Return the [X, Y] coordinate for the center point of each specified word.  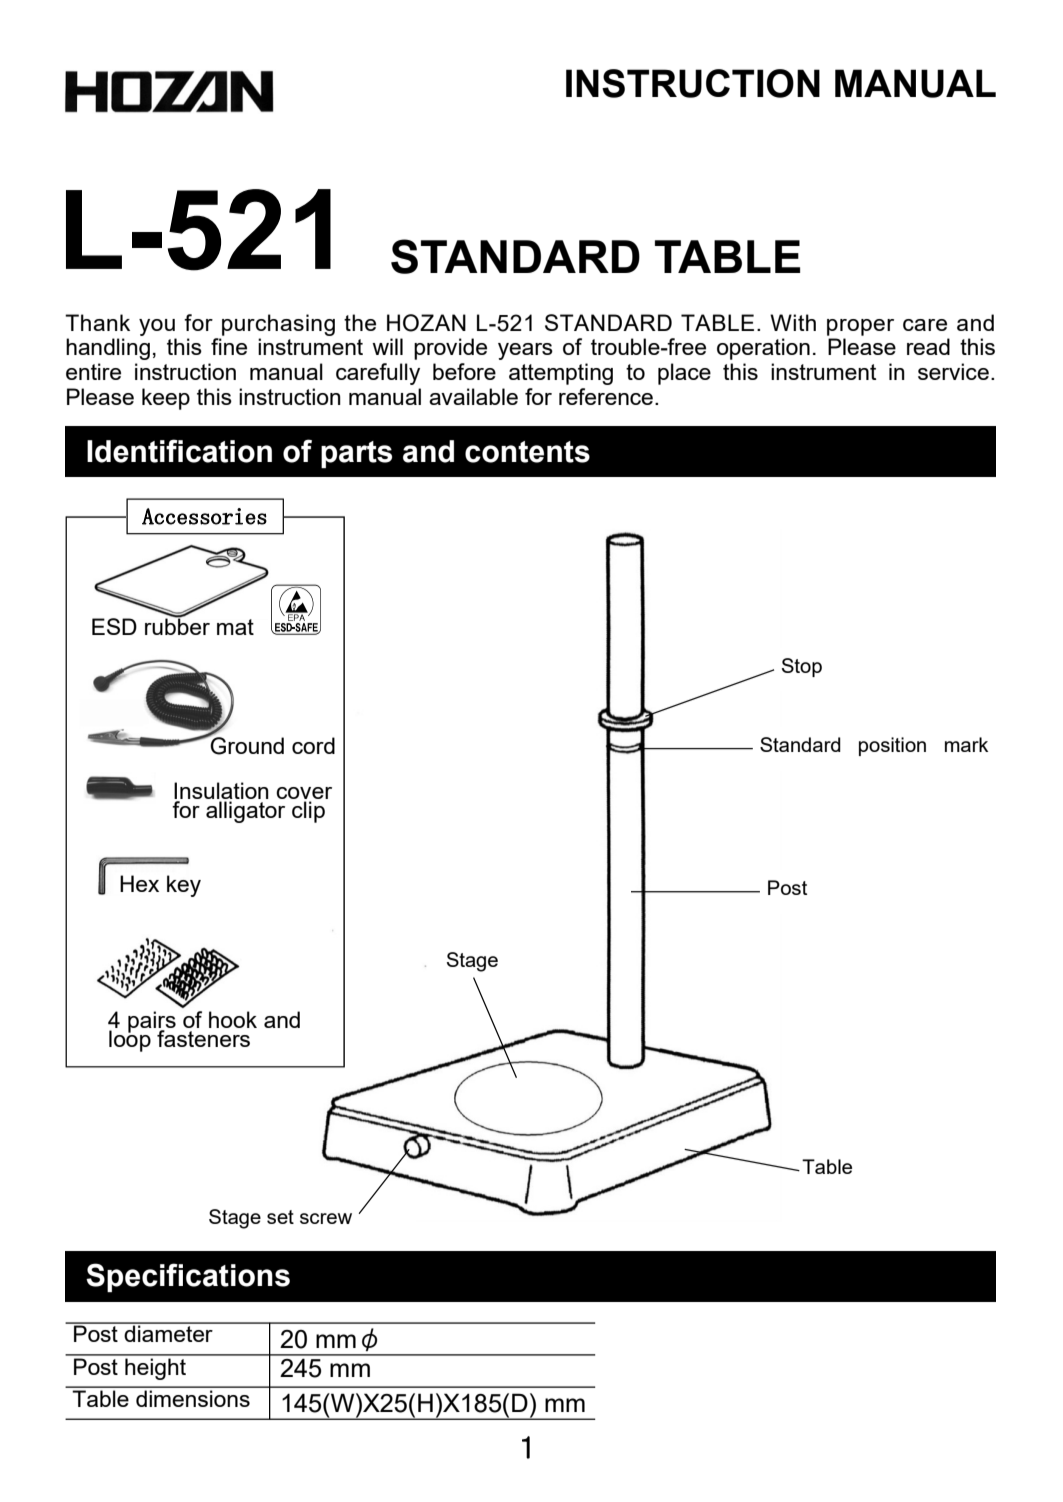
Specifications [188, 1277]
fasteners [203, 1038]
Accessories [204, 516]
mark [966, 744]
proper [860, 327]
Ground [246, 745]
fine [229, 346]
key [184, 886]
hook [233, 1019]
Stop [802, 667]
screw [326, 1218]
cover [304, 794]
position [892, 746]
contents [527, 452]
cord [313, 745]
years [525, 351]
